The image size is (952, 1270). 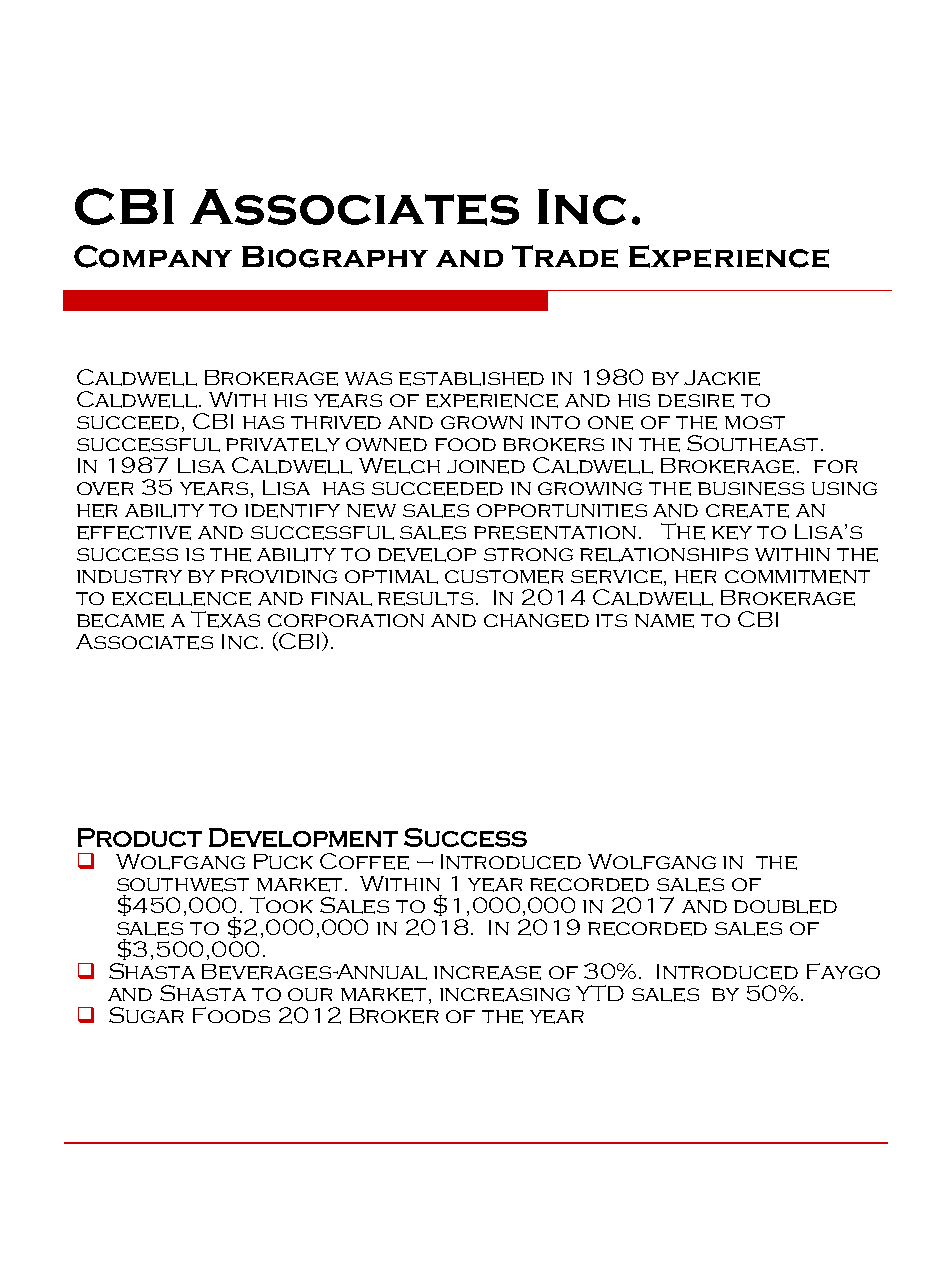 What do you see at coordinates (722, 378) in the image?
I see `Jackie` at bounding box center [722, 378].
